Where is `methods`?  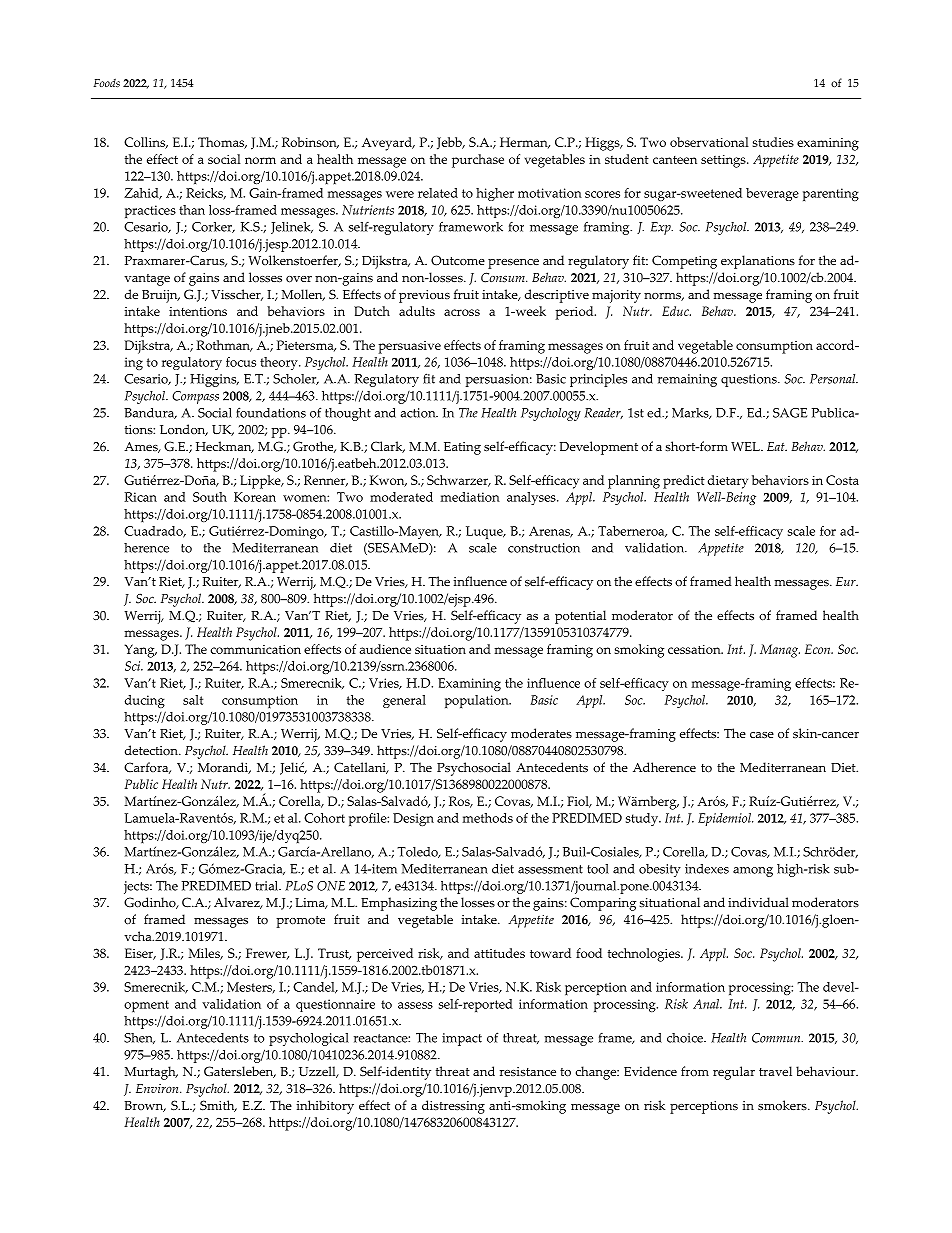 methods is located at coordinates (488, 818).
